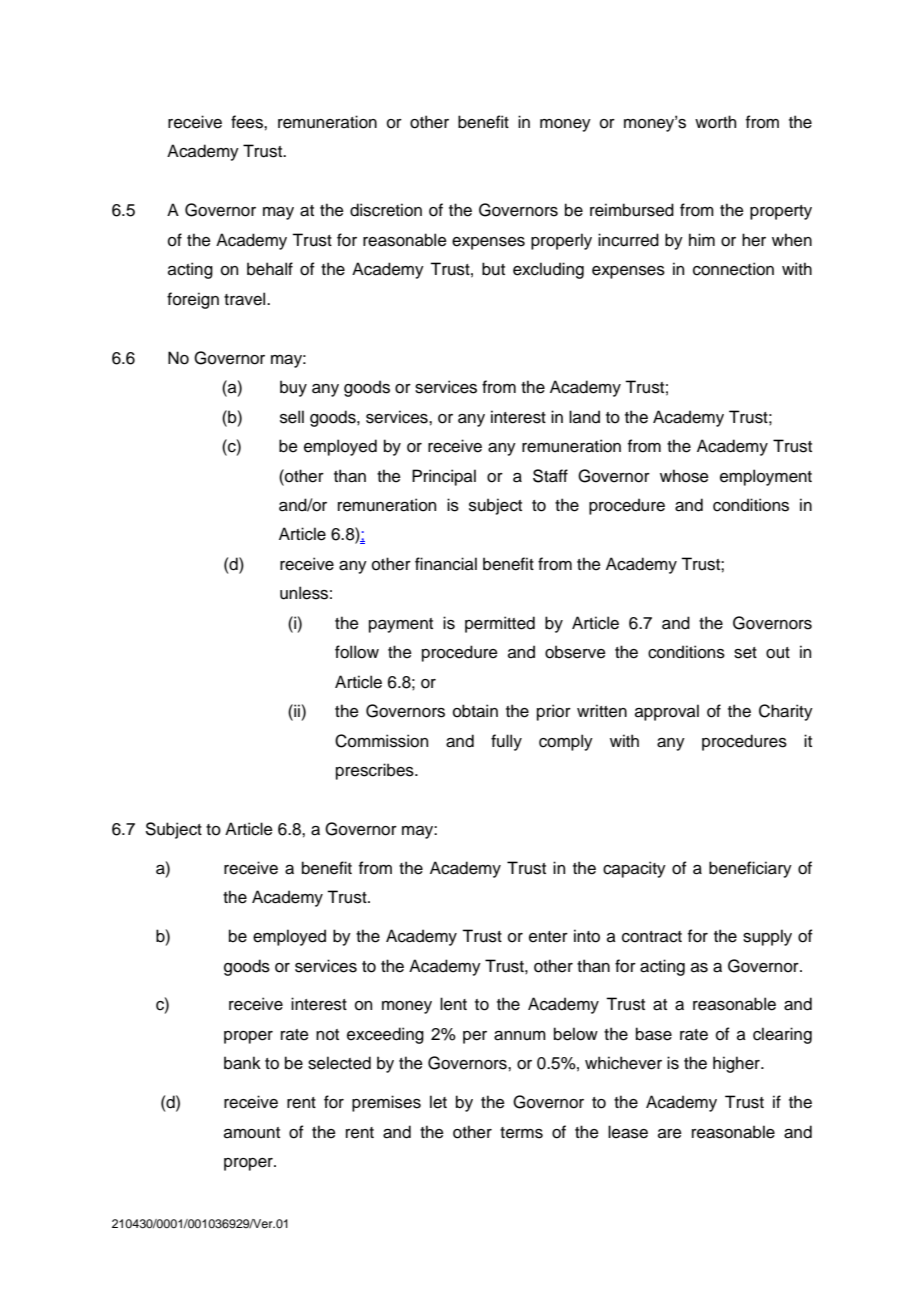 The image size is (924, 1308). I want to click on obtain, so click(475, 711).
